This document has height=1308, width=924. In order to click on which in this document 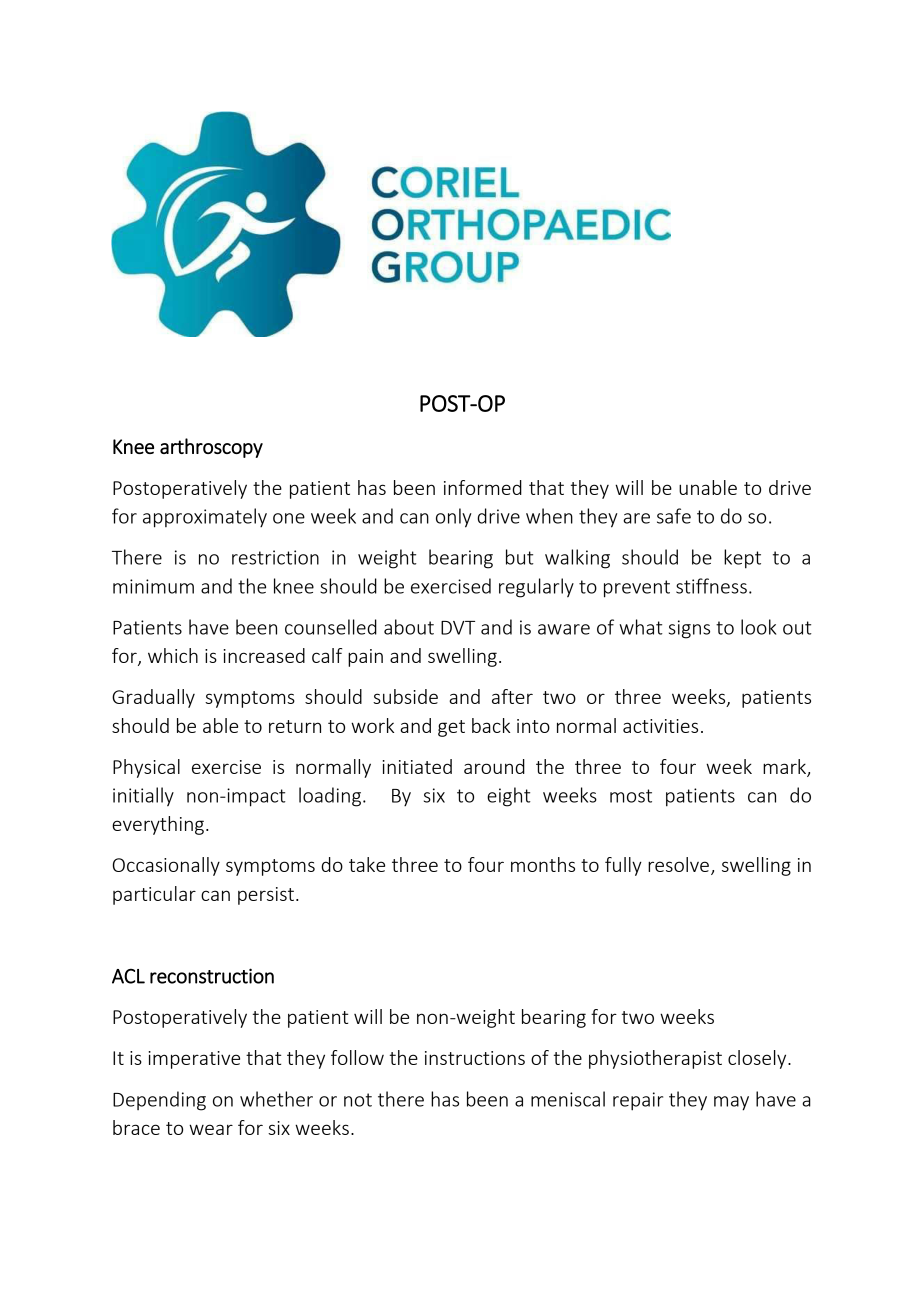, I will do `click(173, 655)`.
